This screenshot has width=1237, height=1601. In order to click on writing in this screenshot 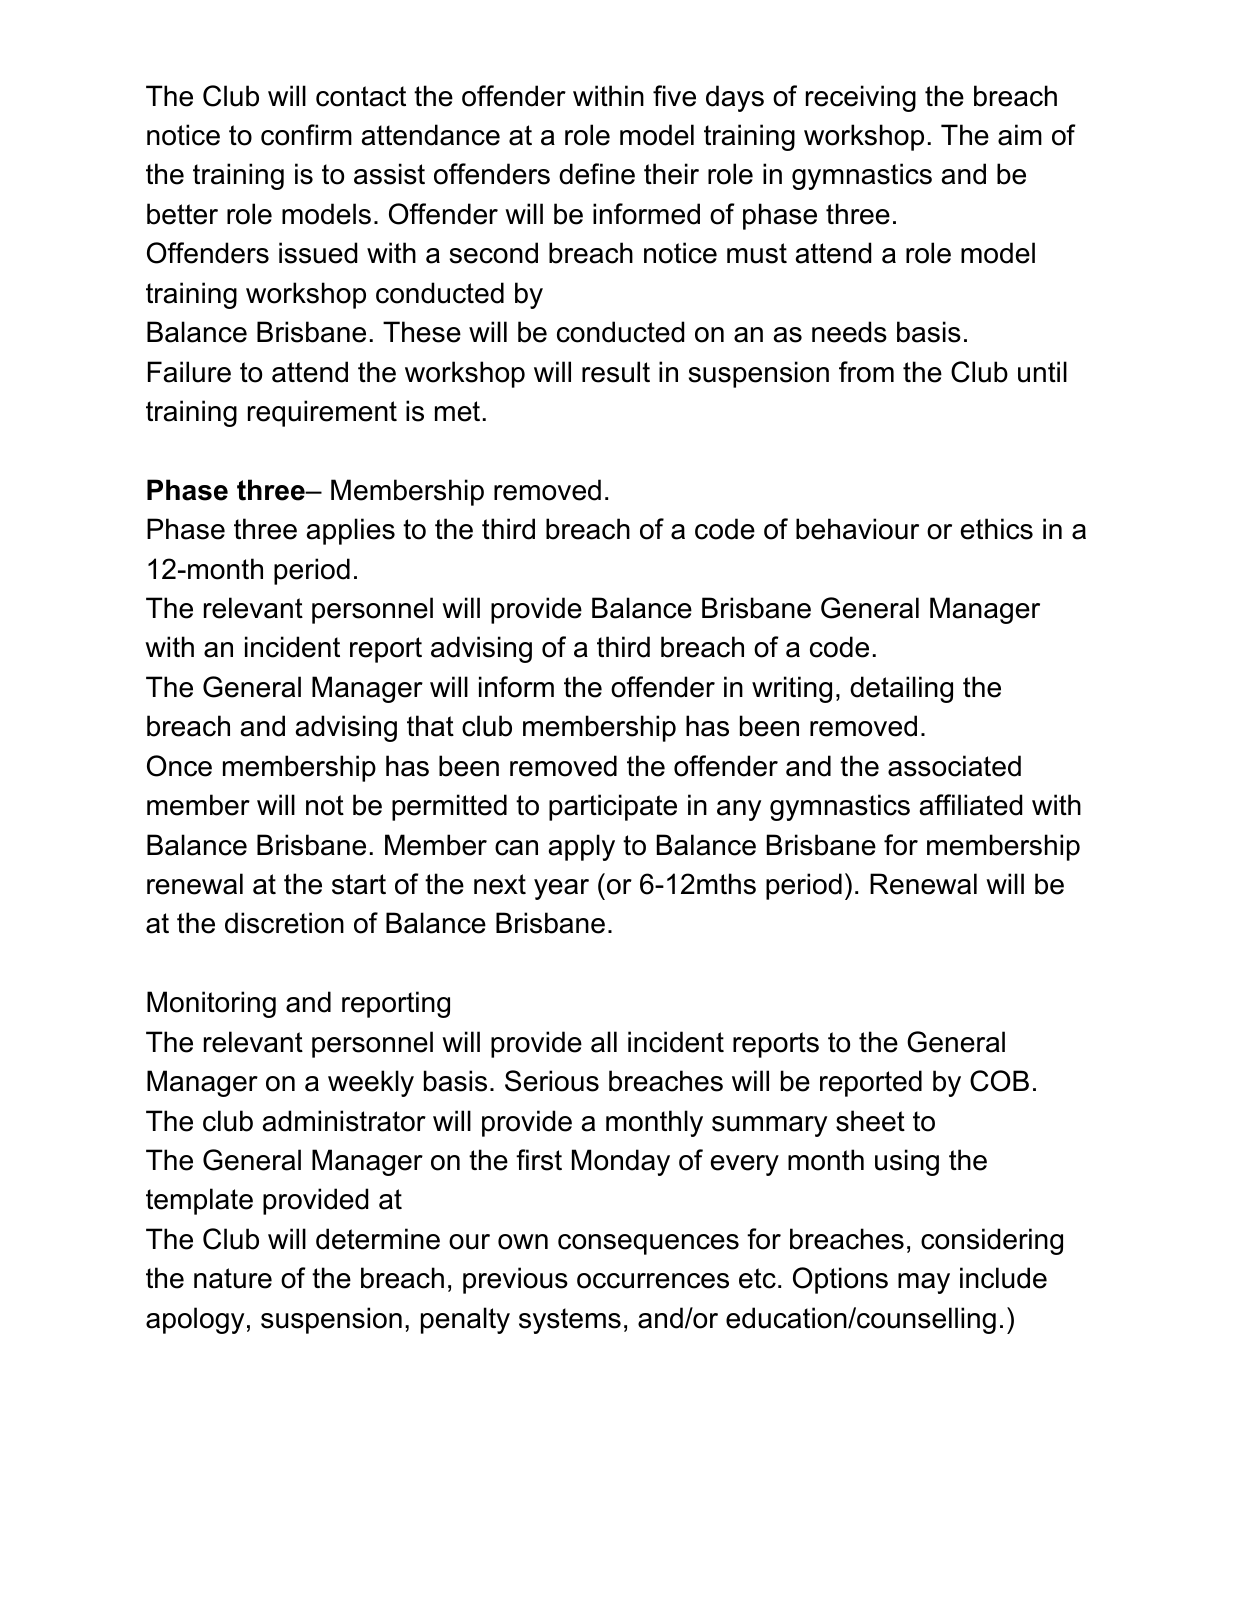, I will do `click(792, 689)`.
